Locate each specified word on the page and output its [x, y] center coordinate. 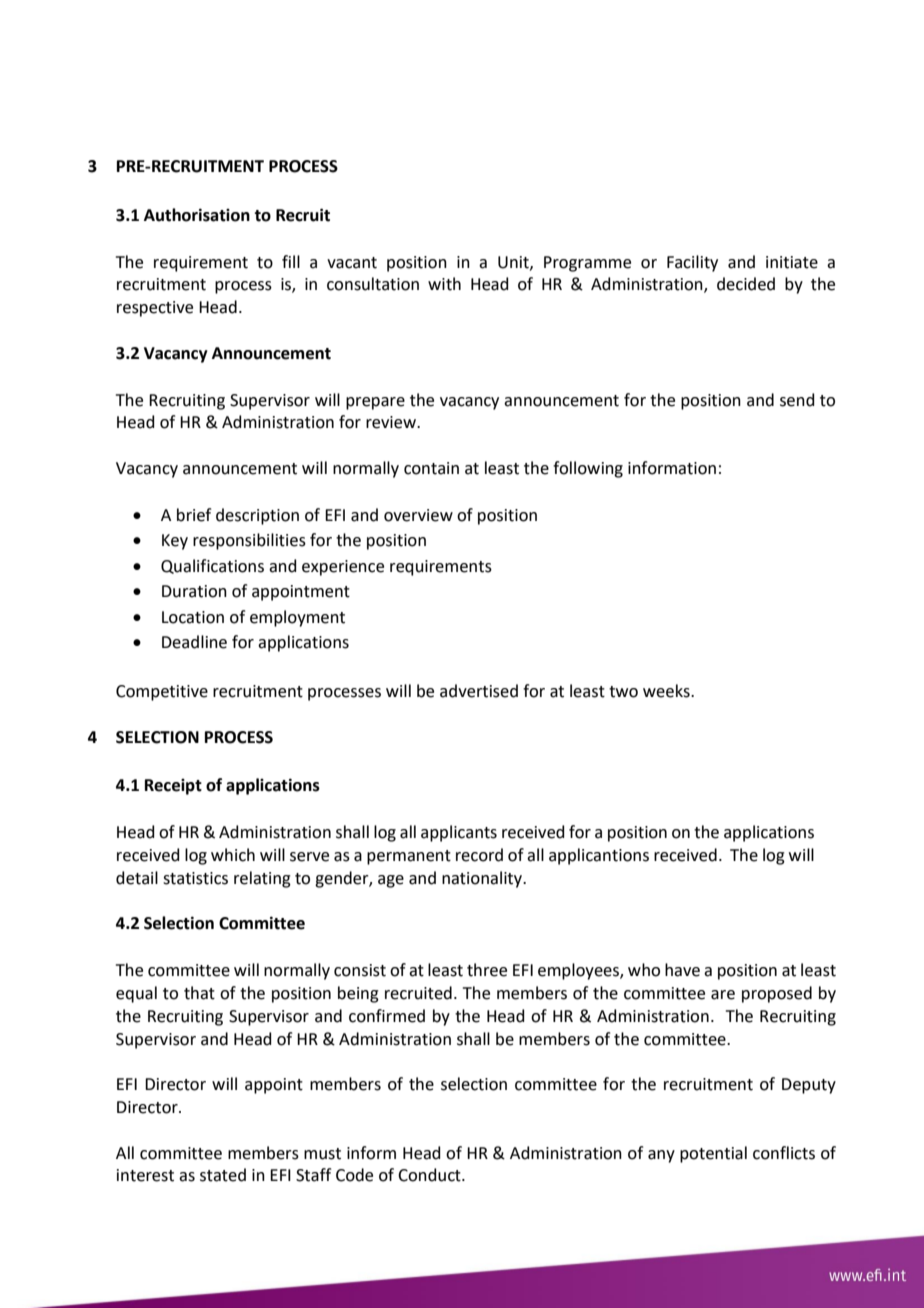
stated [223, 1175]
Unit [514, 263]
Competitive [162, 693]
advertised [479, 691]
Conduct [430, 1175]
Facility [692, 263]
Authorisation [197, 215]
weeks [667, 691]
